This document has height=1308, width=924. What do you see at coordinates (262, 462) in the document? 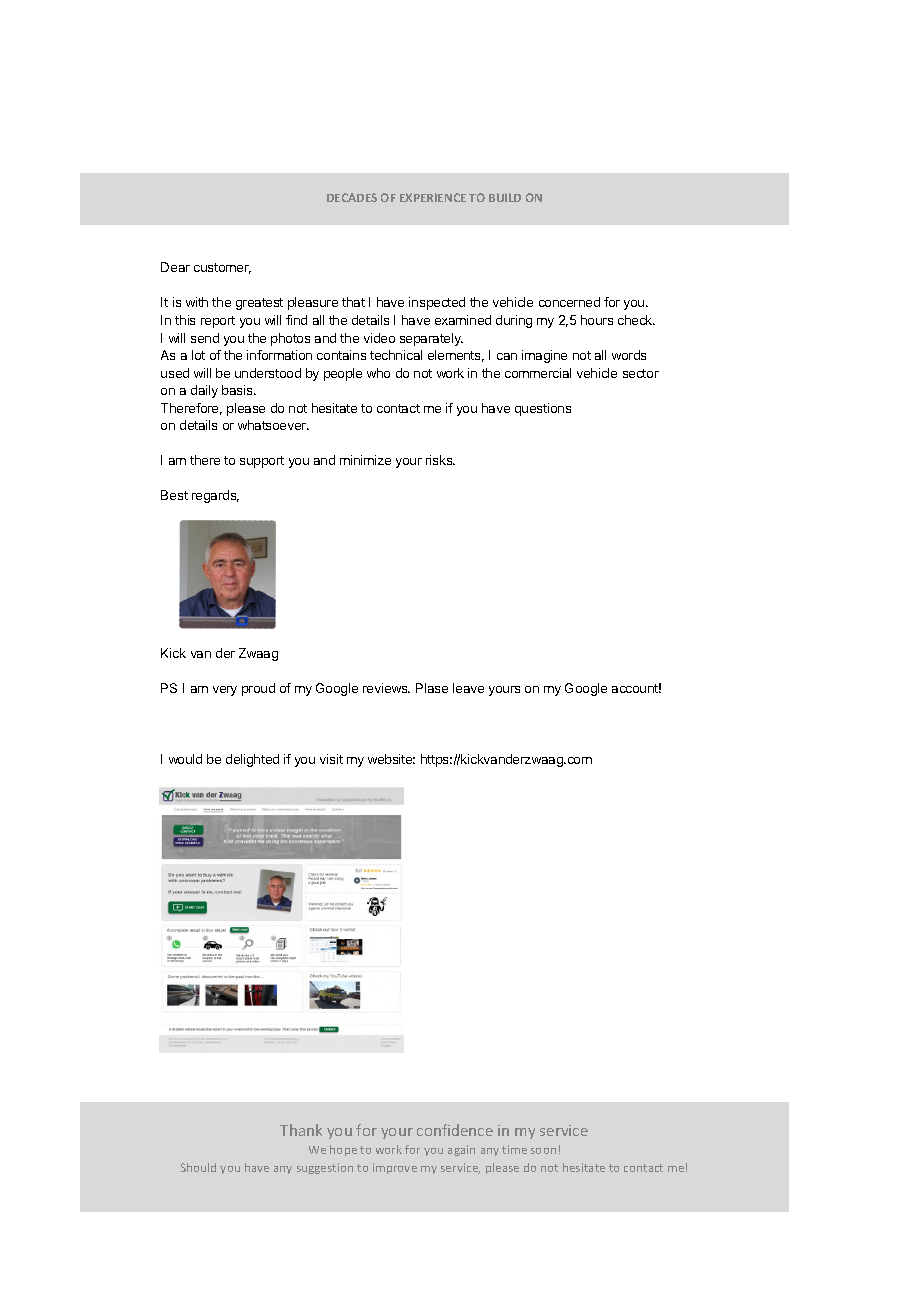
I see `support` at bounding box center [262, 462].
